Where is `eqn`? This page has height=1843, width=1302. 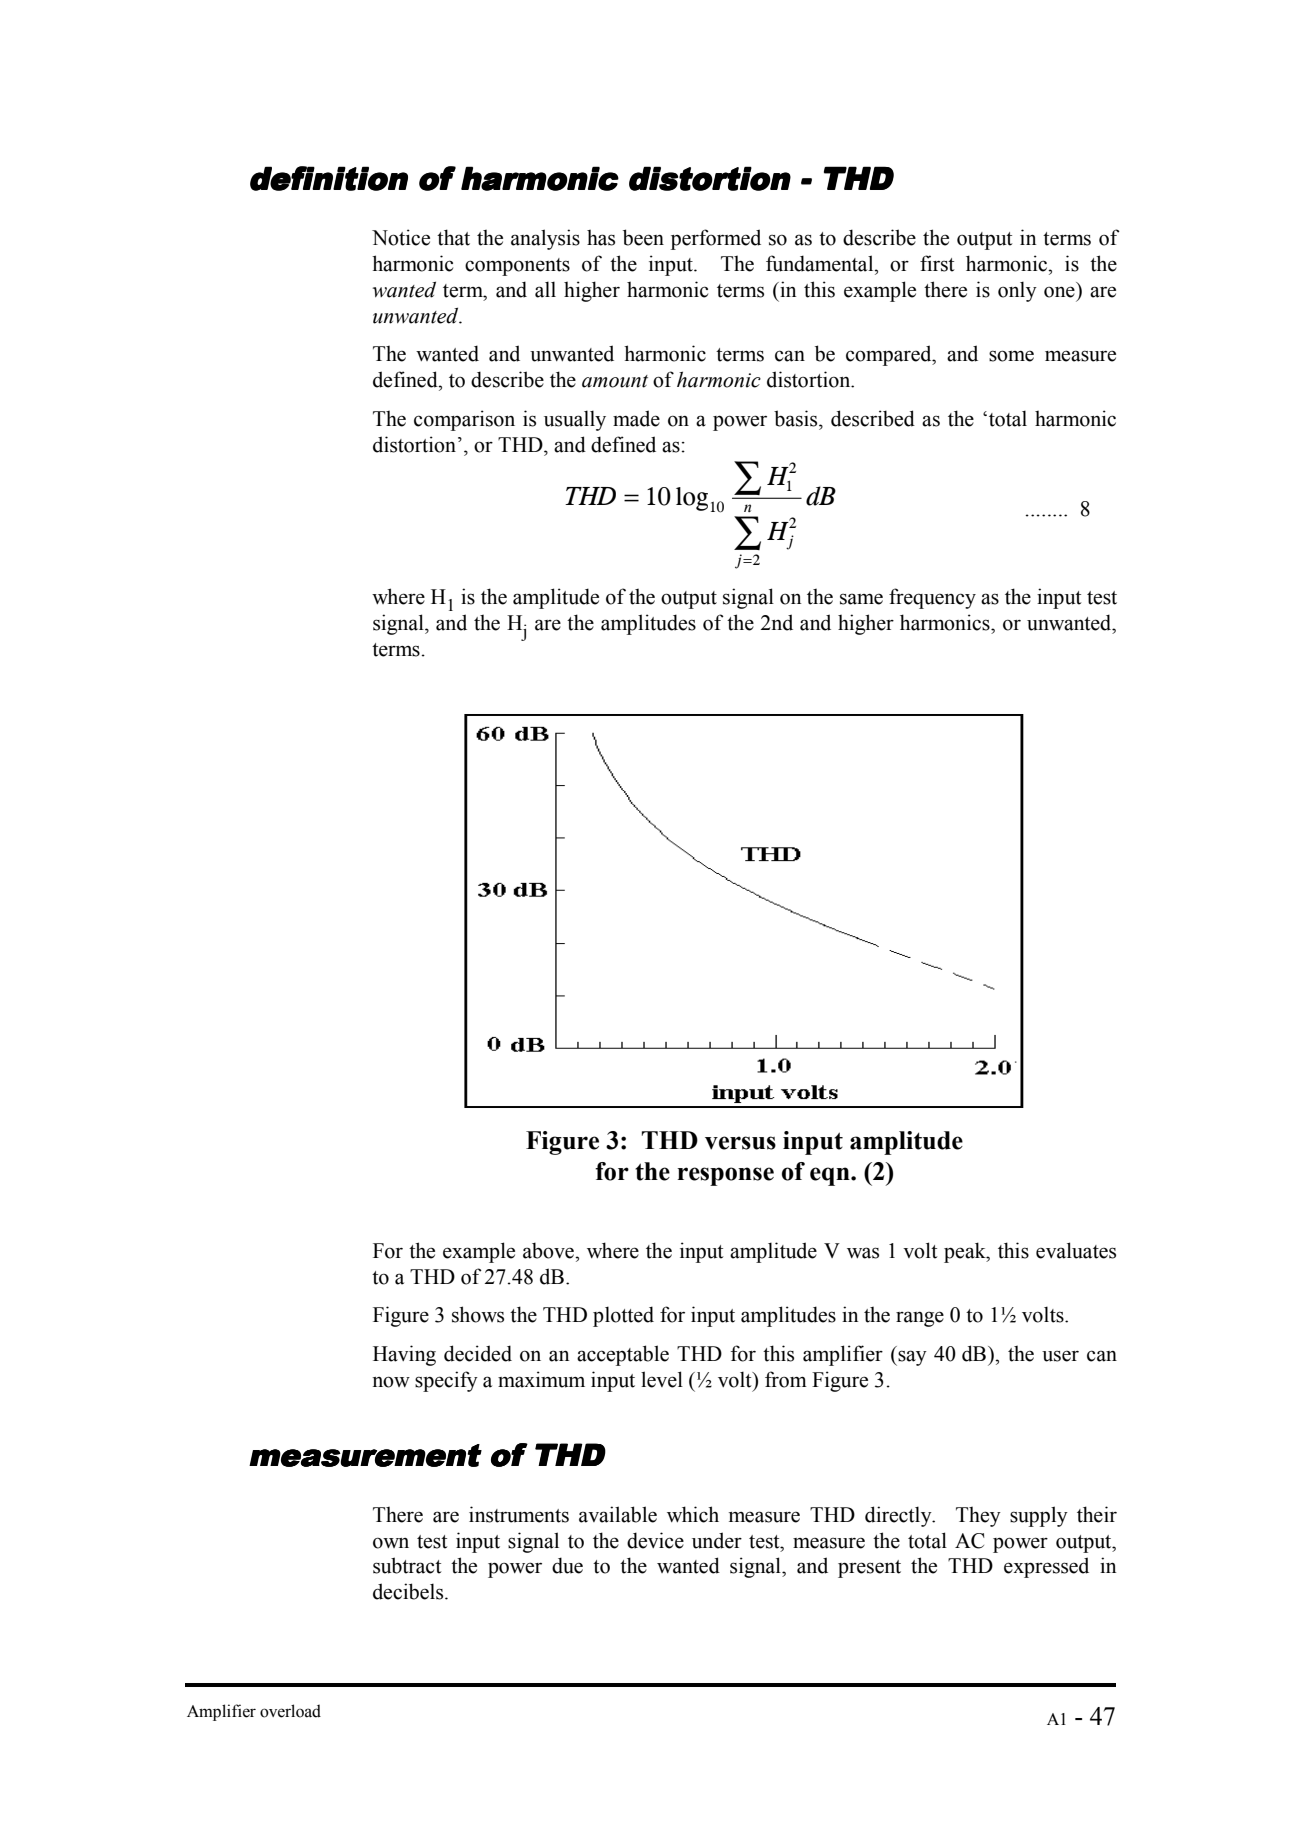 eqn is located at coordinates (831, 1176).
